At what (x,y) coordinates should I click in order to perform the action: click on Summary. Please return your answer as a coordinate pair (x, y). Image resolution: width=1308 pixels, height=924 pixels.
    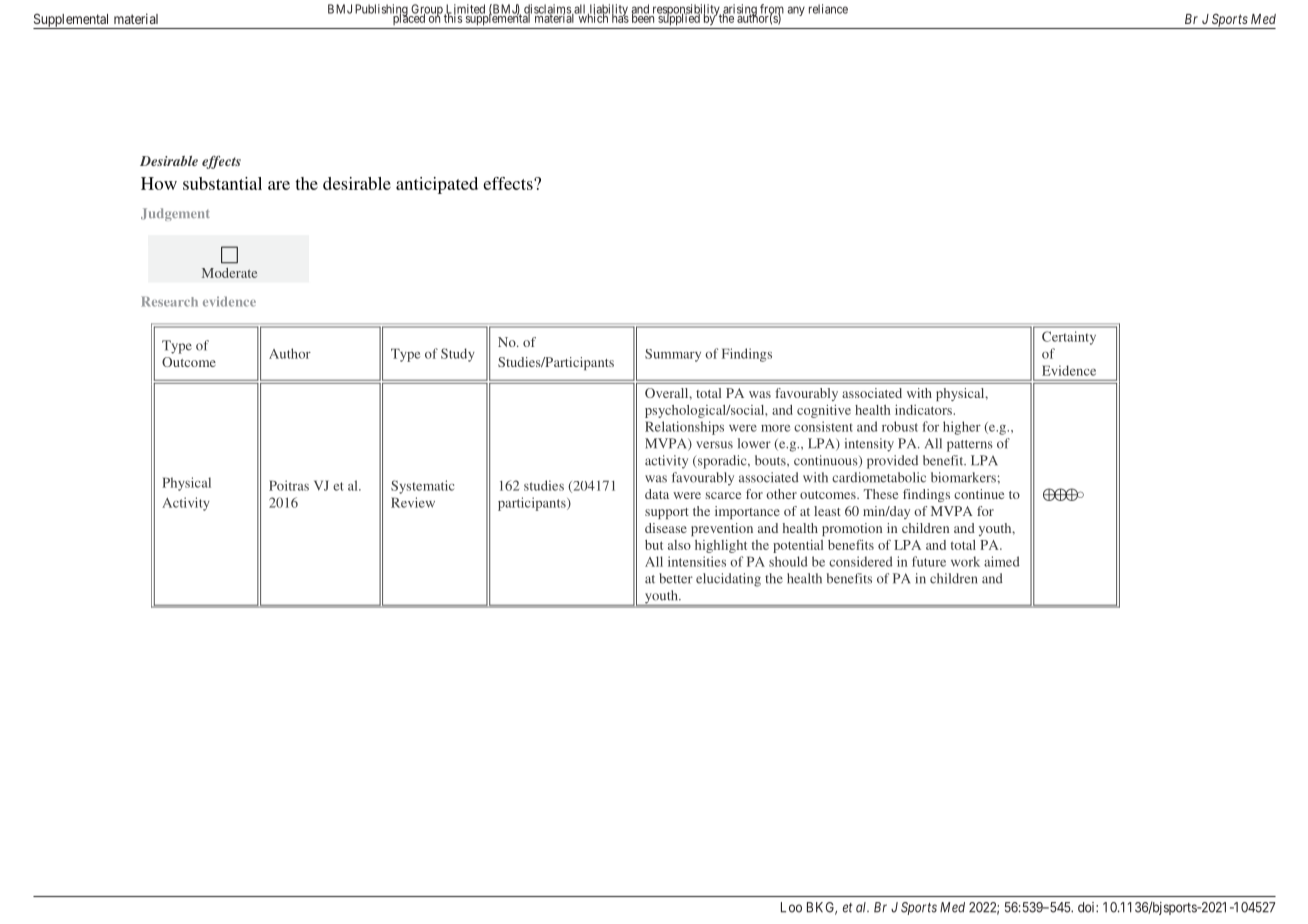
    Looking at the image, I should click on (673, 355).
